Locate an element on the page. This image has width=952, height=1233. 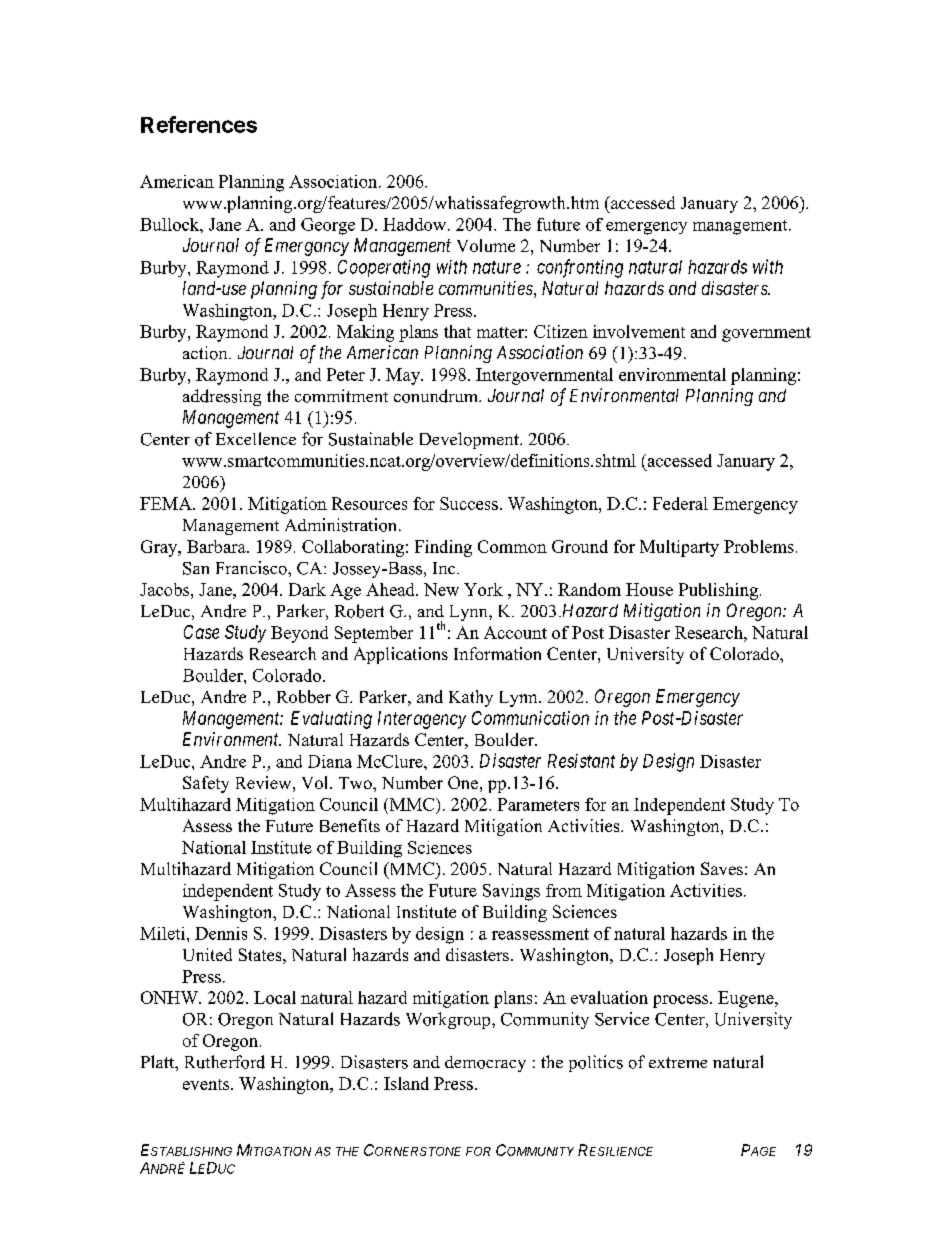
Publishing is located at coordinates (718, 591).
